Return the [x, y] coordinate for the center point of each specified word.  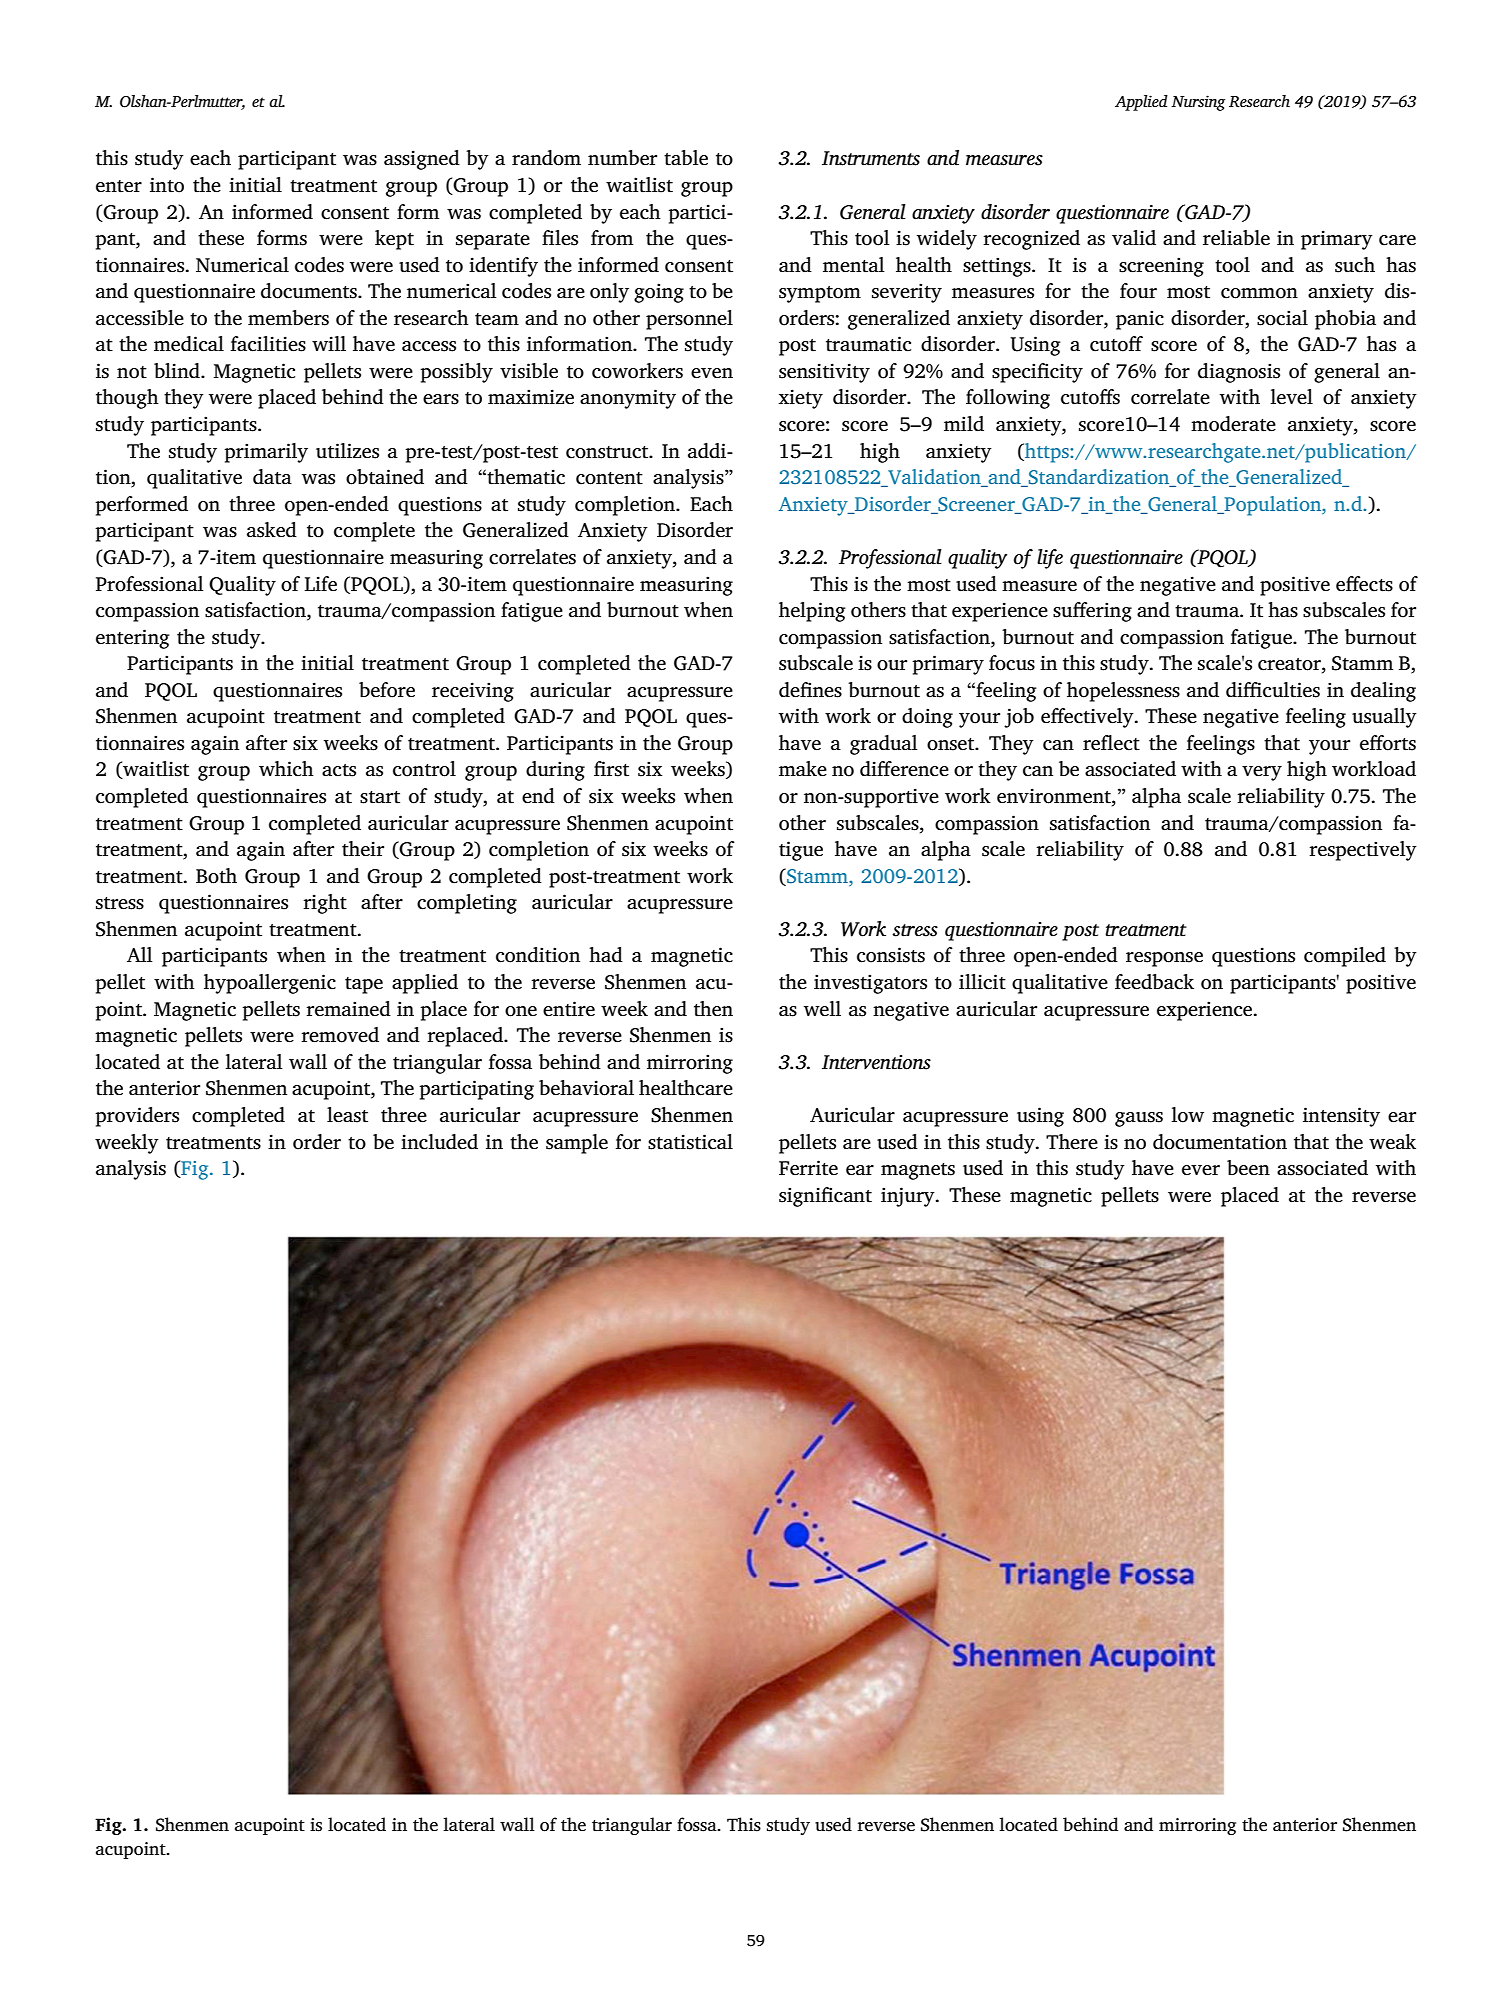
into [167, 185]
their [363, 849]
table [686, 158]
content [609, 478]
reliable [1236, 238]
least [347, 1115]
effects [1364, 584]
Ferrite [808, 1168]
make [803, 769]
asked [272, 530]
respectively [1363, 851]
